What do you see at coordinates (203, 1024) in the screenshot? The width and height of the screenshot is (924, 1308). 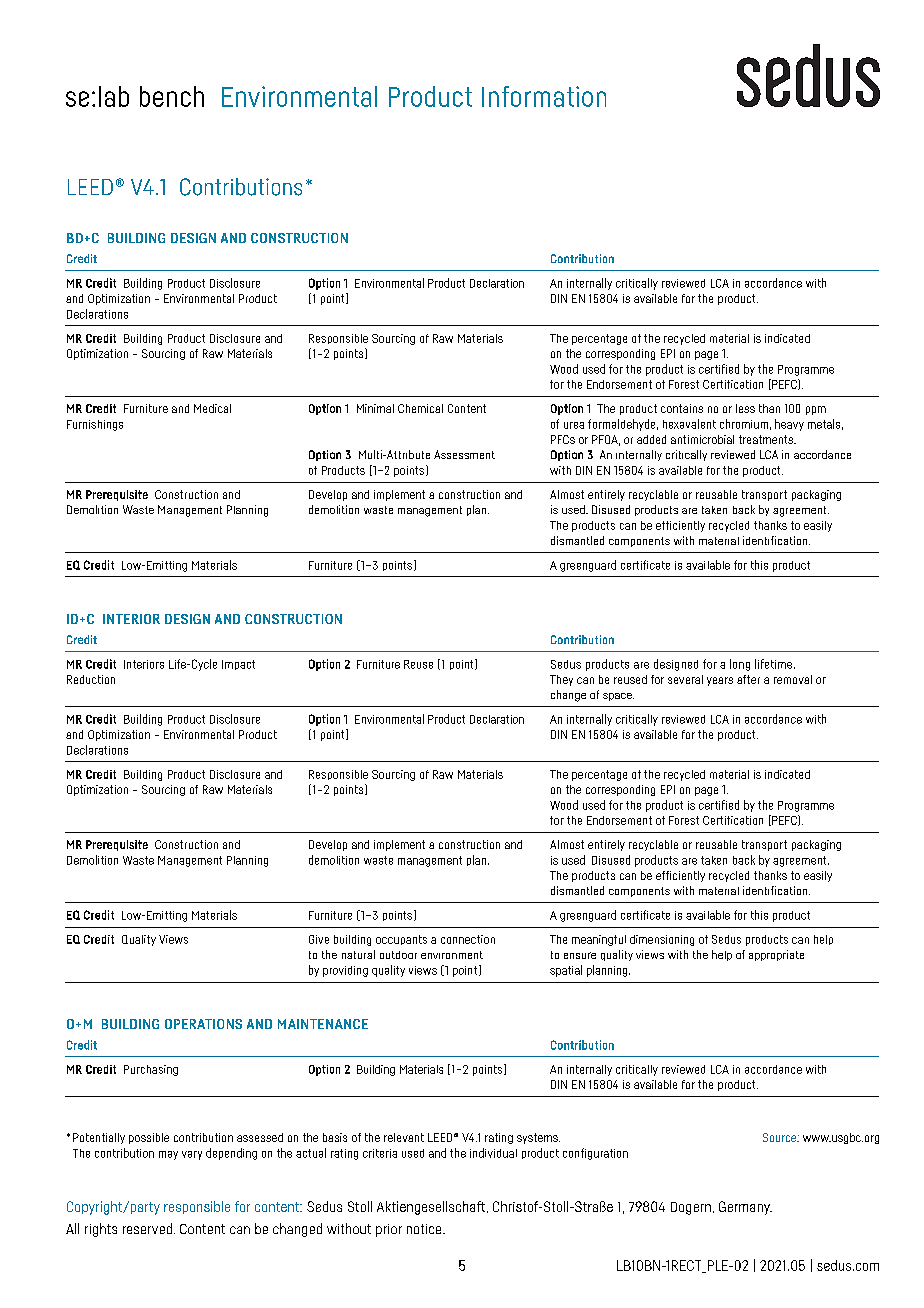 I see `OPERATIONS` at bounding box center [203, 1024].
